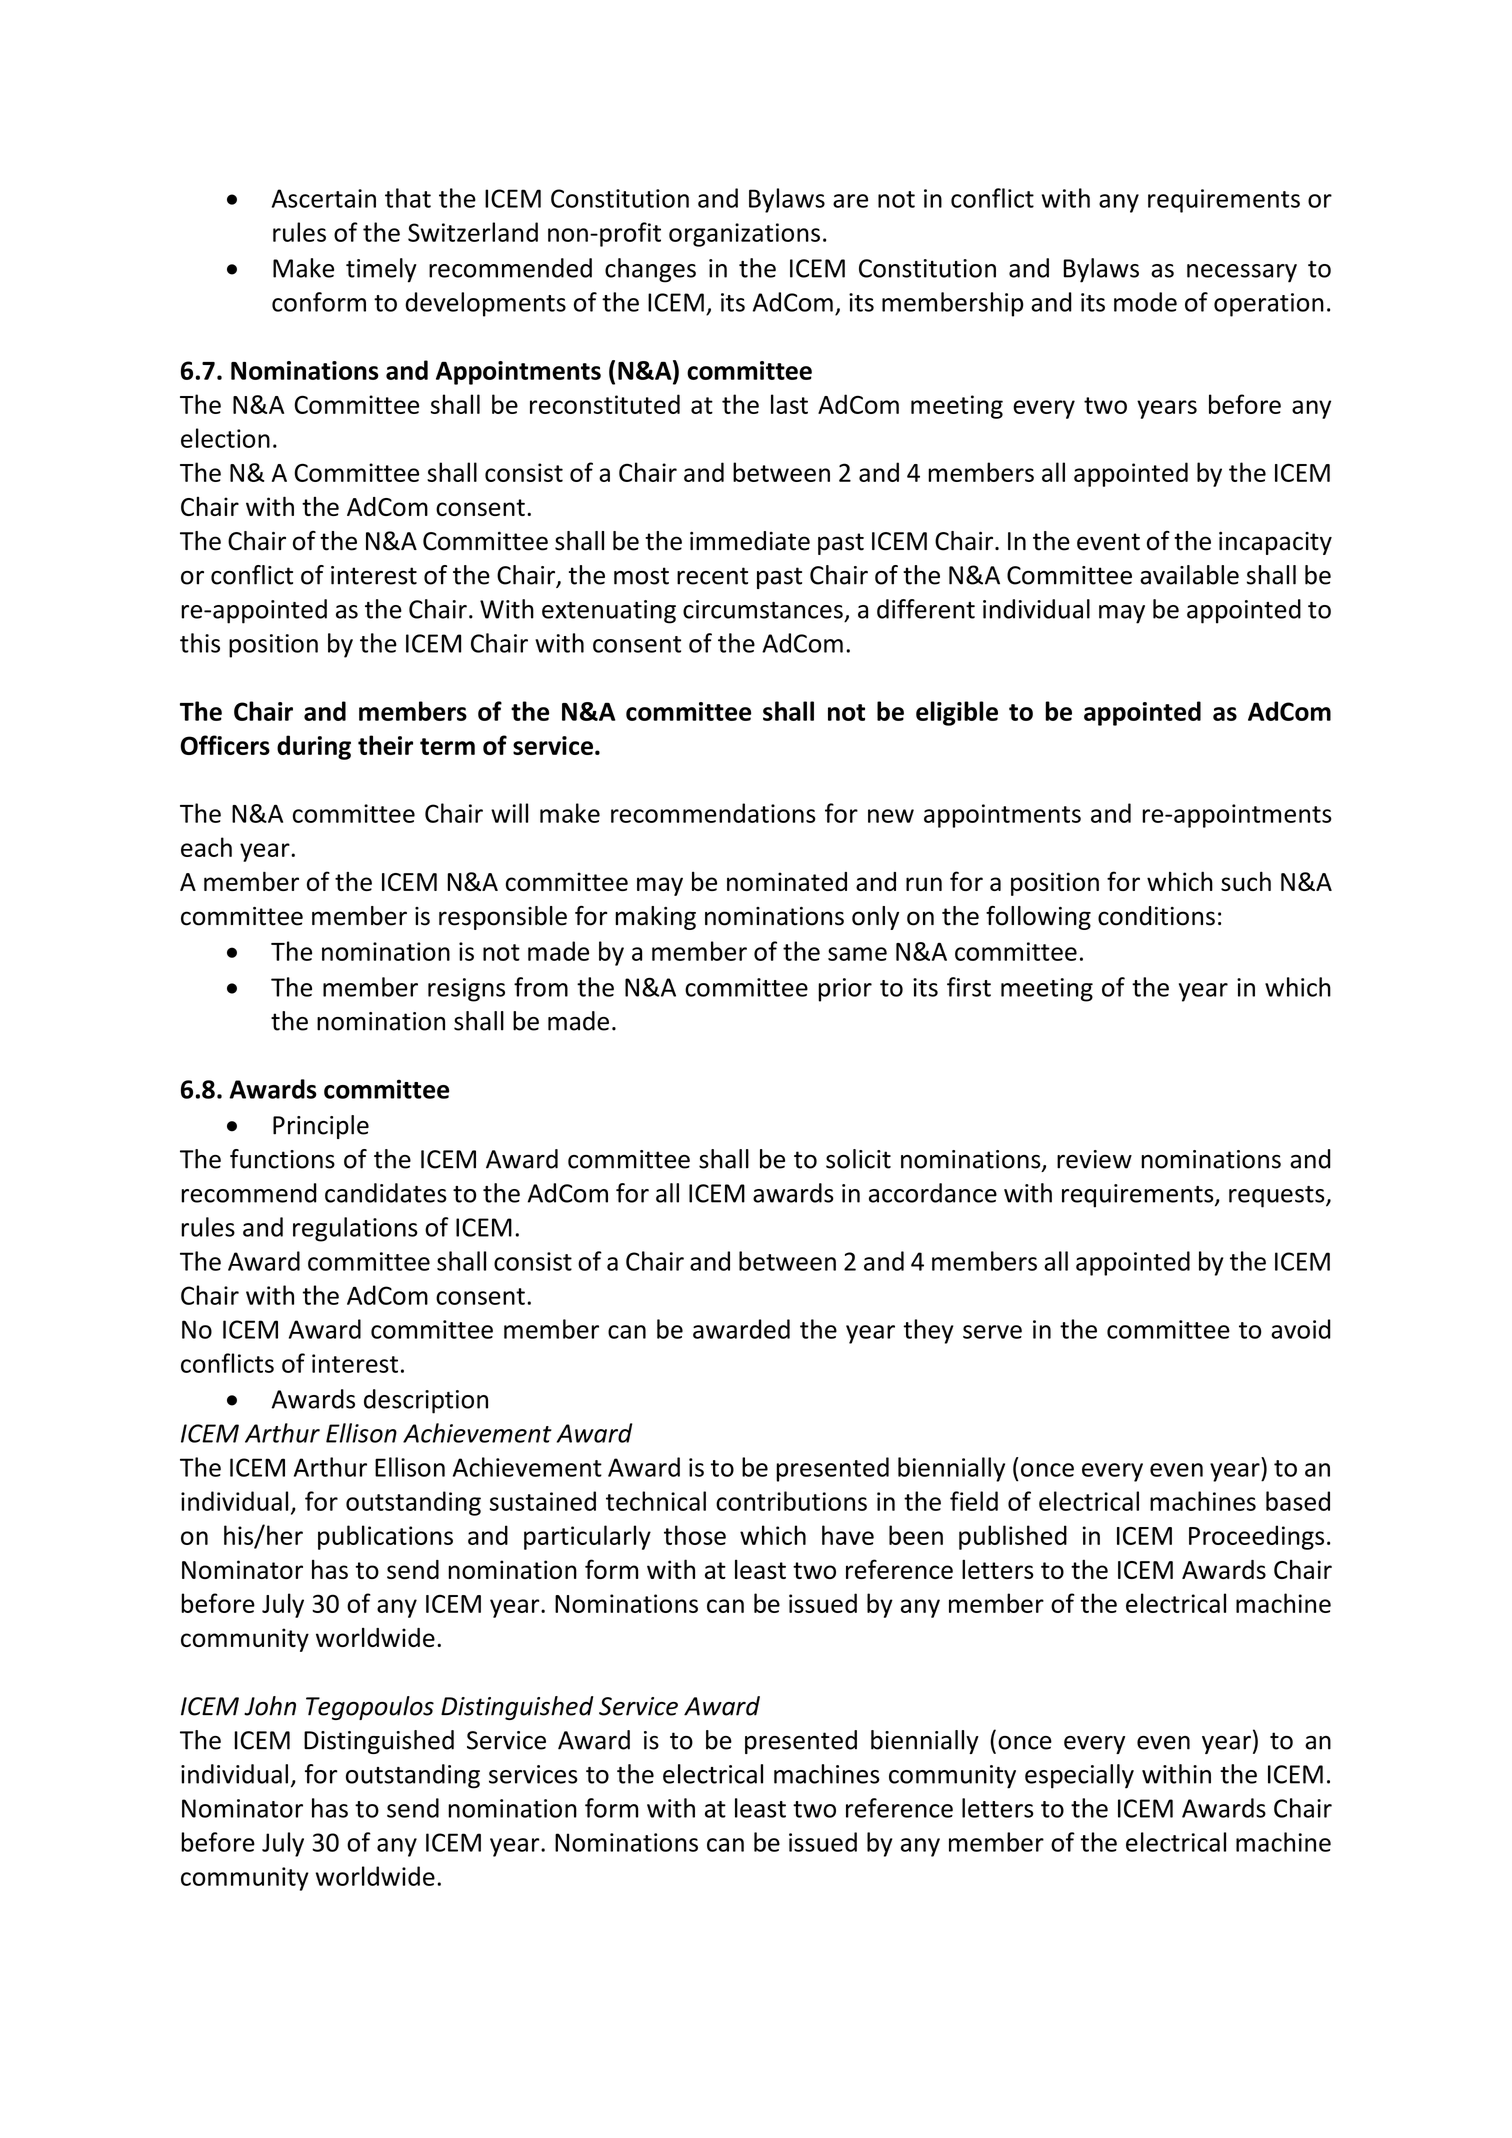 The width and height of the page is (1512, 2138). What do you see at coordinates (270, 1706) in the page?
I see `John` at bounding box center [270, 1706].
